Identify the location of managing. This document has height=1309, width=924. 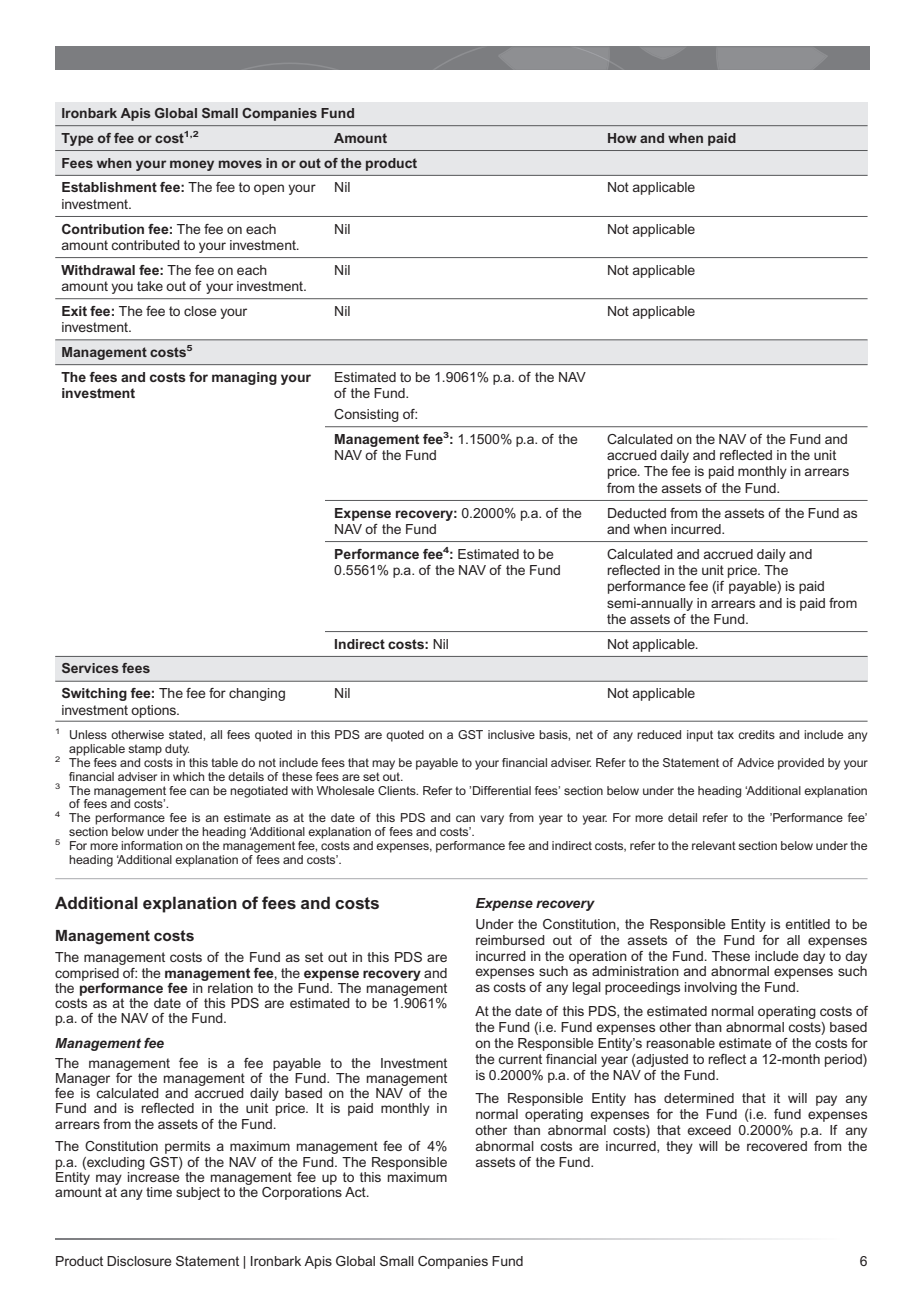
(244, 378).
